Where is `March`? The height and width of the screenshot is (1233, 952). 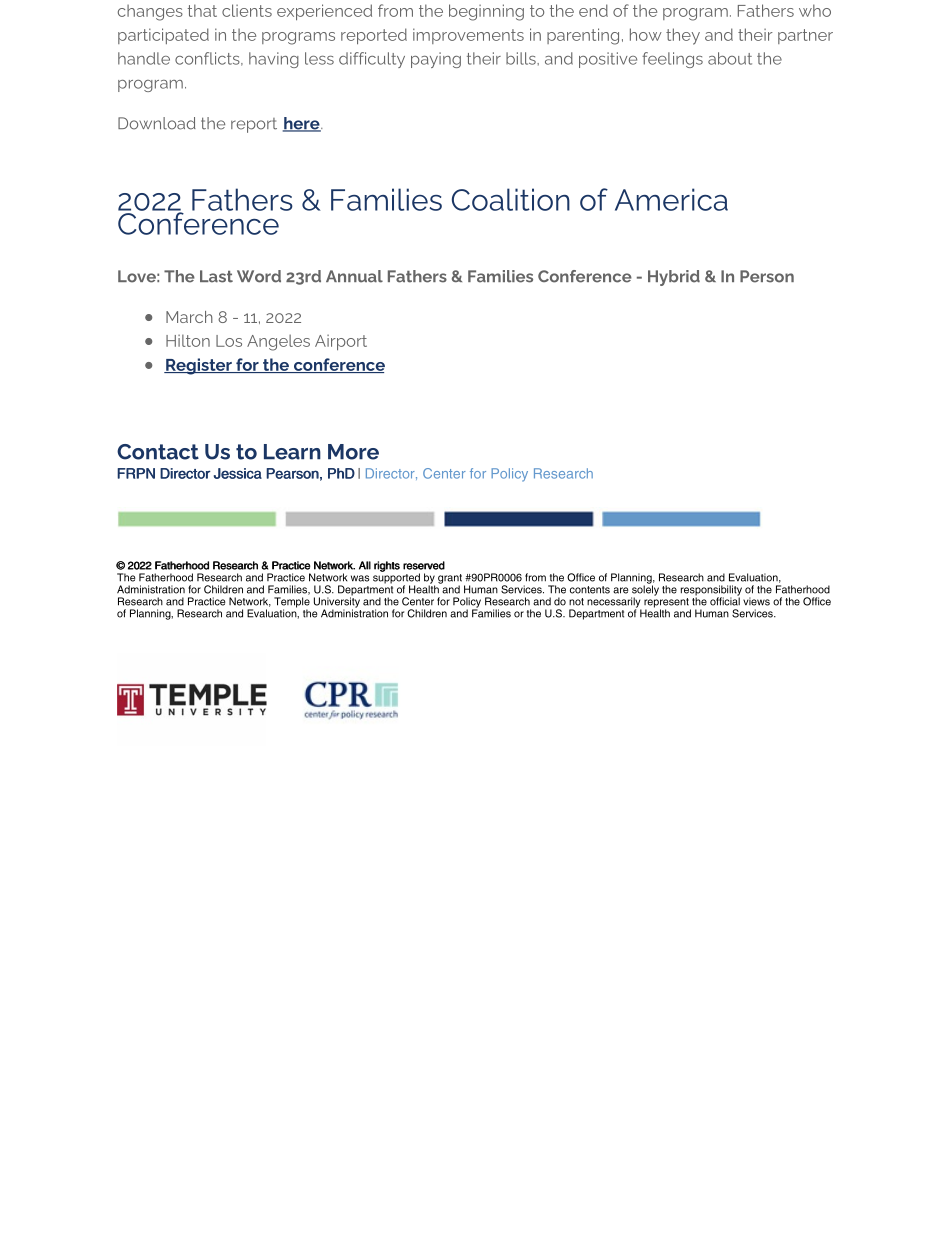 March is located at coordinates (189, 317).
